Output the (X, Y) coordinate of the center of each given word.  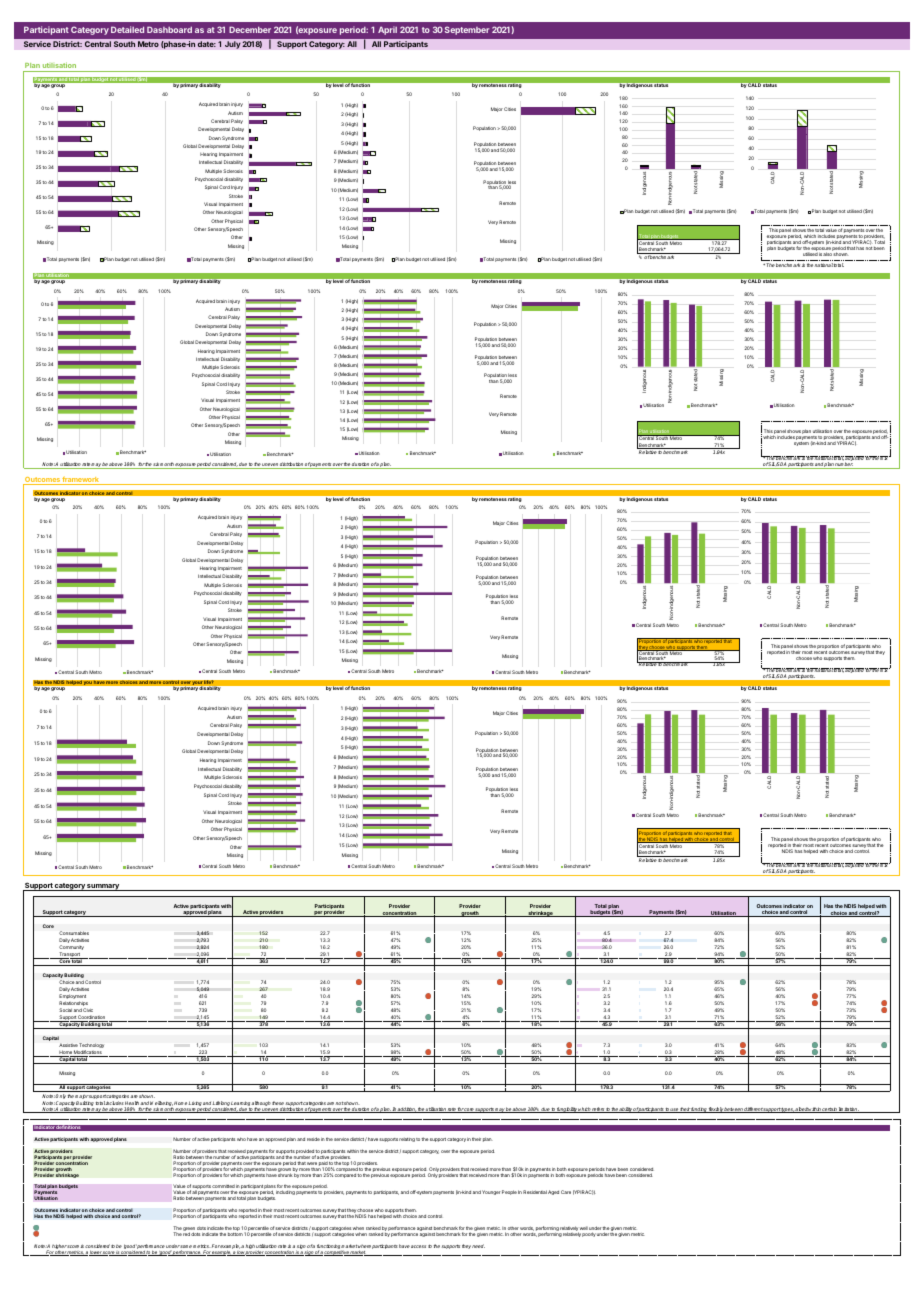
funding (699, 1110)
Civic (88, 1010)
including (285, 1192)
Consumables (74, 933)
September (467, 30)
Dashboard (169, 29)
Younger (491, 1192)
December (250, 29)
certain (829, 1110)
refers (598, 1110)
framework (81, 480)
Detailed (127, 29)
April (387, 30)
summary (103, 887)
